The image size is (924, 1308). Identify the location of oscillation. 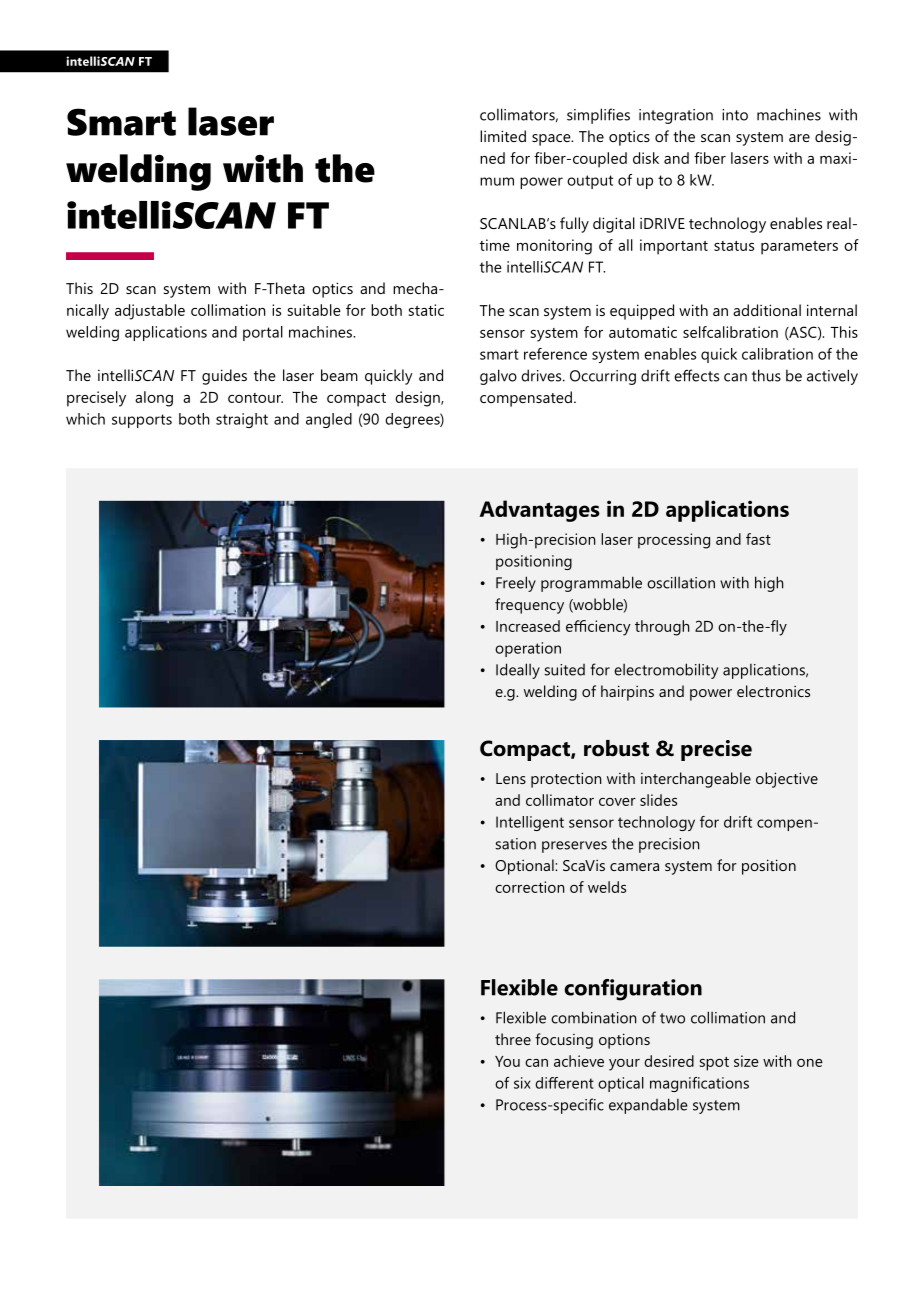
(681, 582).
